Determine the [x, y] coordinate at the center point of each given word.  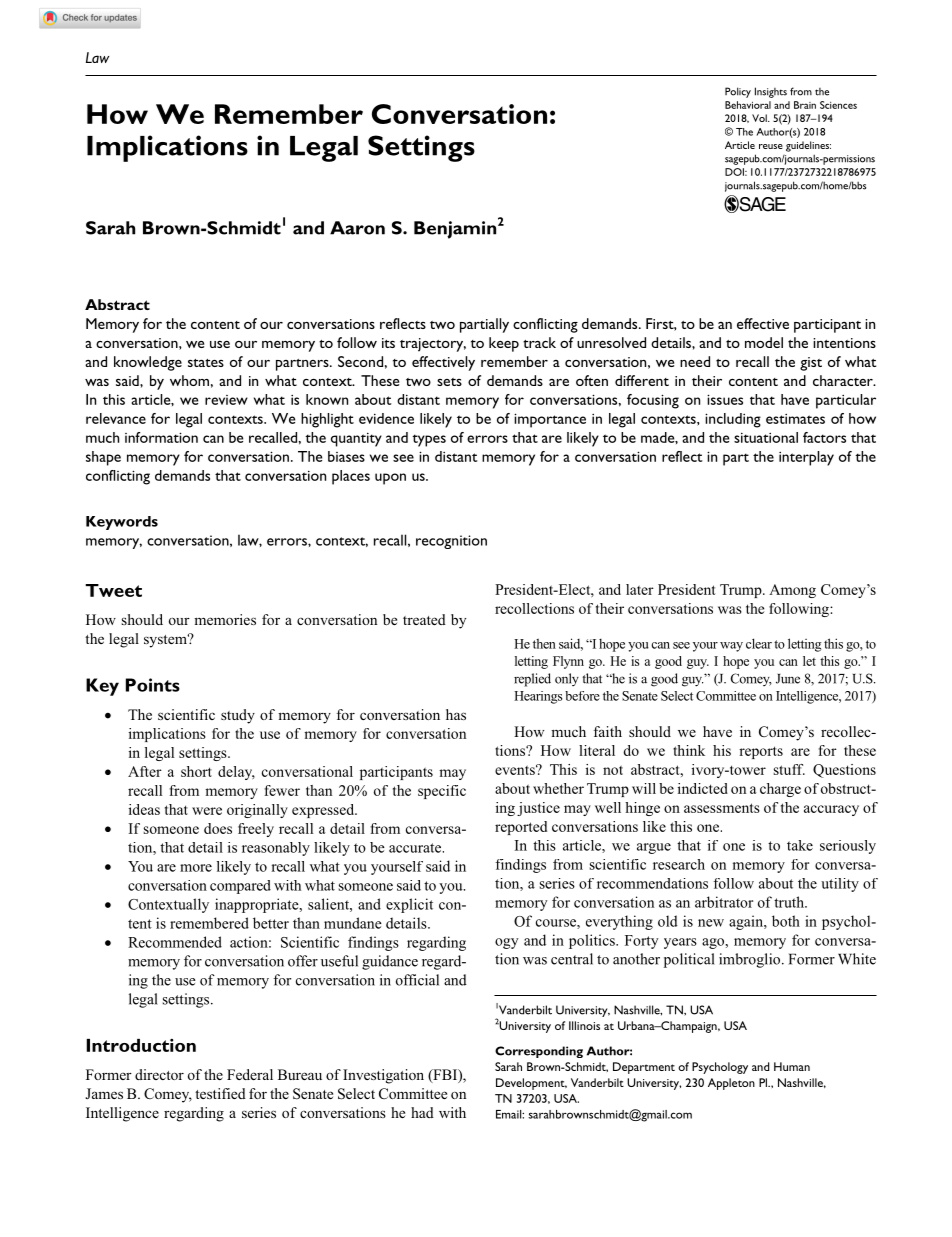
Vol [760, 118]
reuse [771, 146]
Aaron [357, 228]
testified [220, 1093]
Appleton [731, 1084]
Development [531, 1084]
